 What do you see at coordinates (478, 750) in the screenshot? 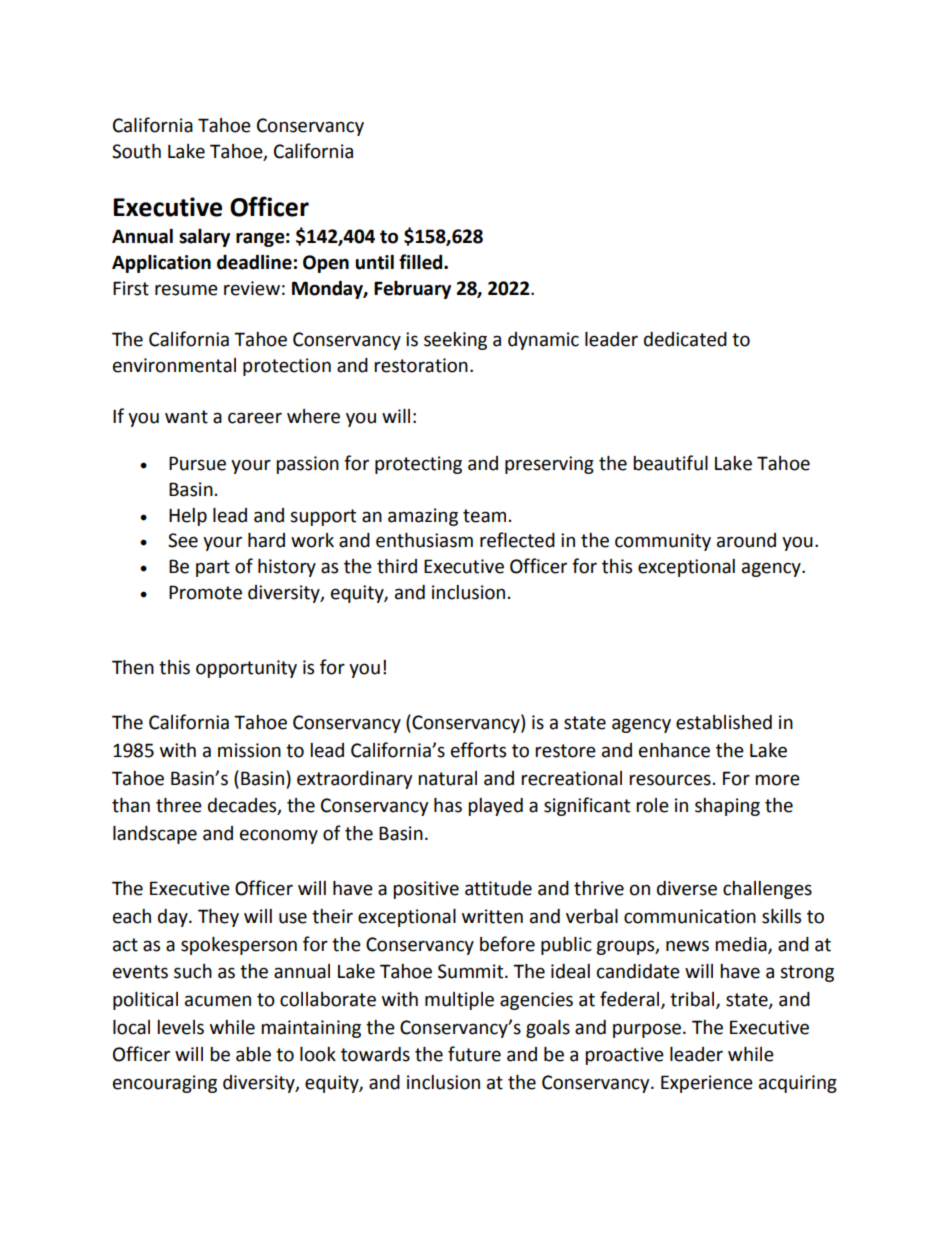
I see `efforts` at bounding box center [478, 750].
